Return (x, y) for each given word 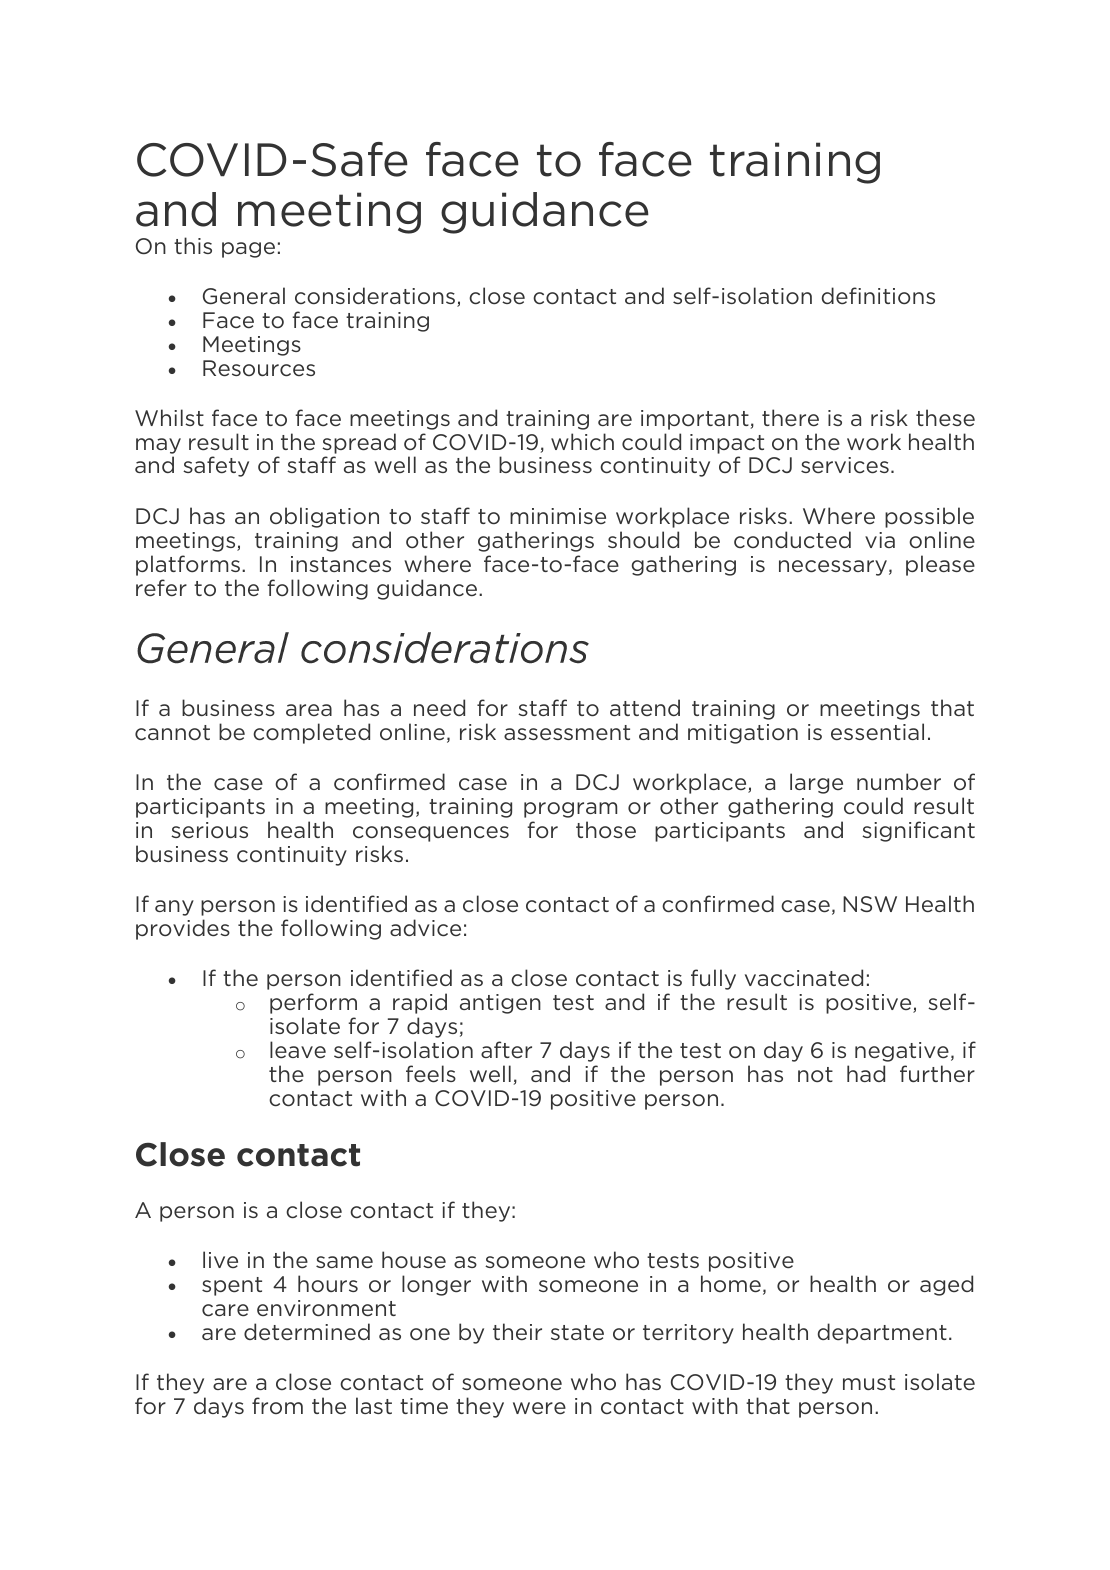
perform (313, 1003)
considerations (376, 297)
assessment (567, 732)
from (277, 1405)
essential (877, 732)
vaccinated (804, 978)
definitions (878, 295)
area (309, 710)
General (244, 296)
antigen (500, 1004)
